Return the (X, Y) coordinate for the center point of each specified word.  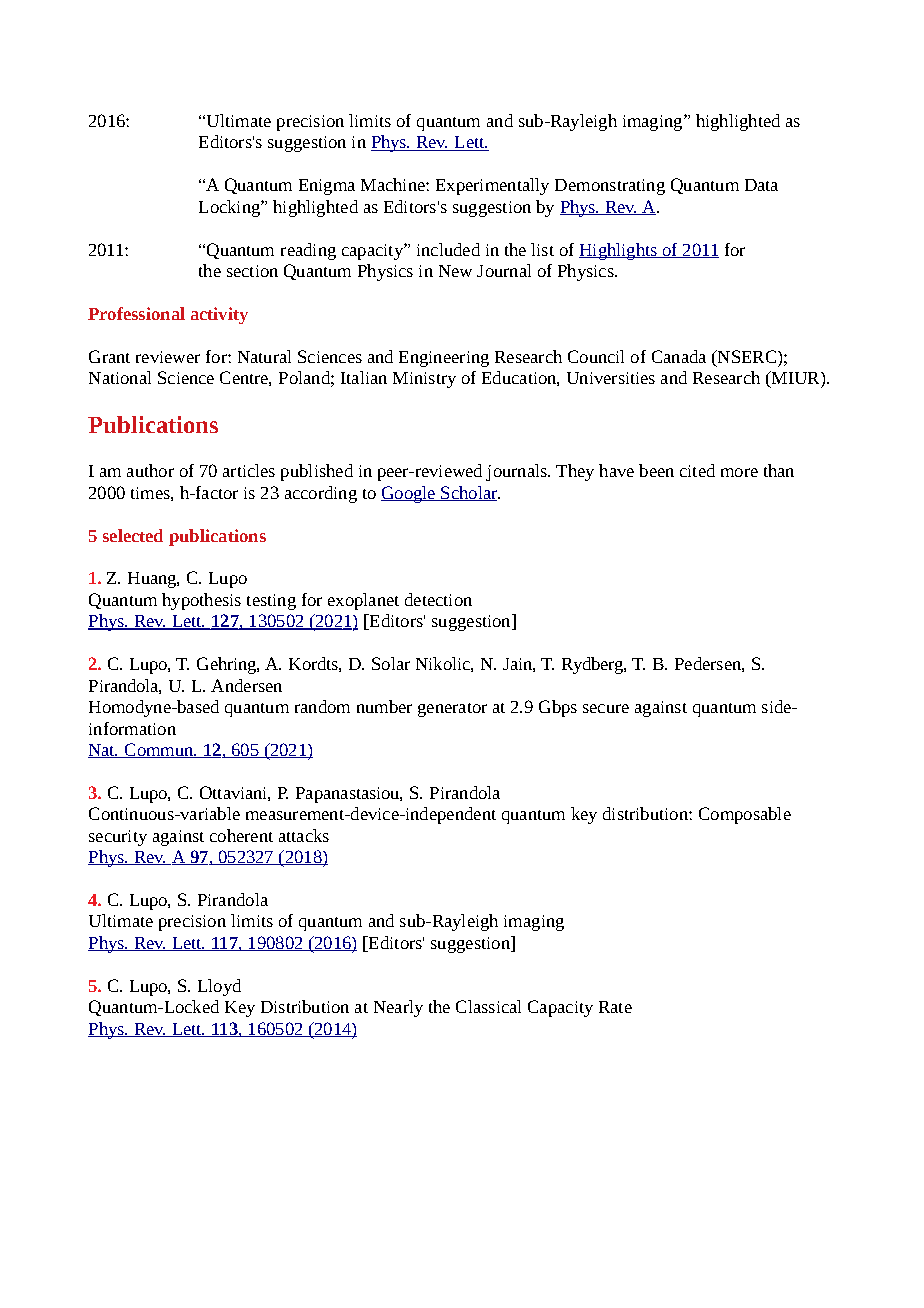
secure (606, 708)
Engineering (444, 359)
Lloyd (219, 987)
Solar (391, 663)
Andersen (246, 685)
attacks (304, 835)
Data (761, 185)
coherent (241, 835)
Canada (679, 356)
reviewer (168, 357)
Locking (230, 208)
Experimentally (492, 186)
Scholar (469, 493)
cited (697, 470)
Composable (745, 815)
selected (133, 535)
